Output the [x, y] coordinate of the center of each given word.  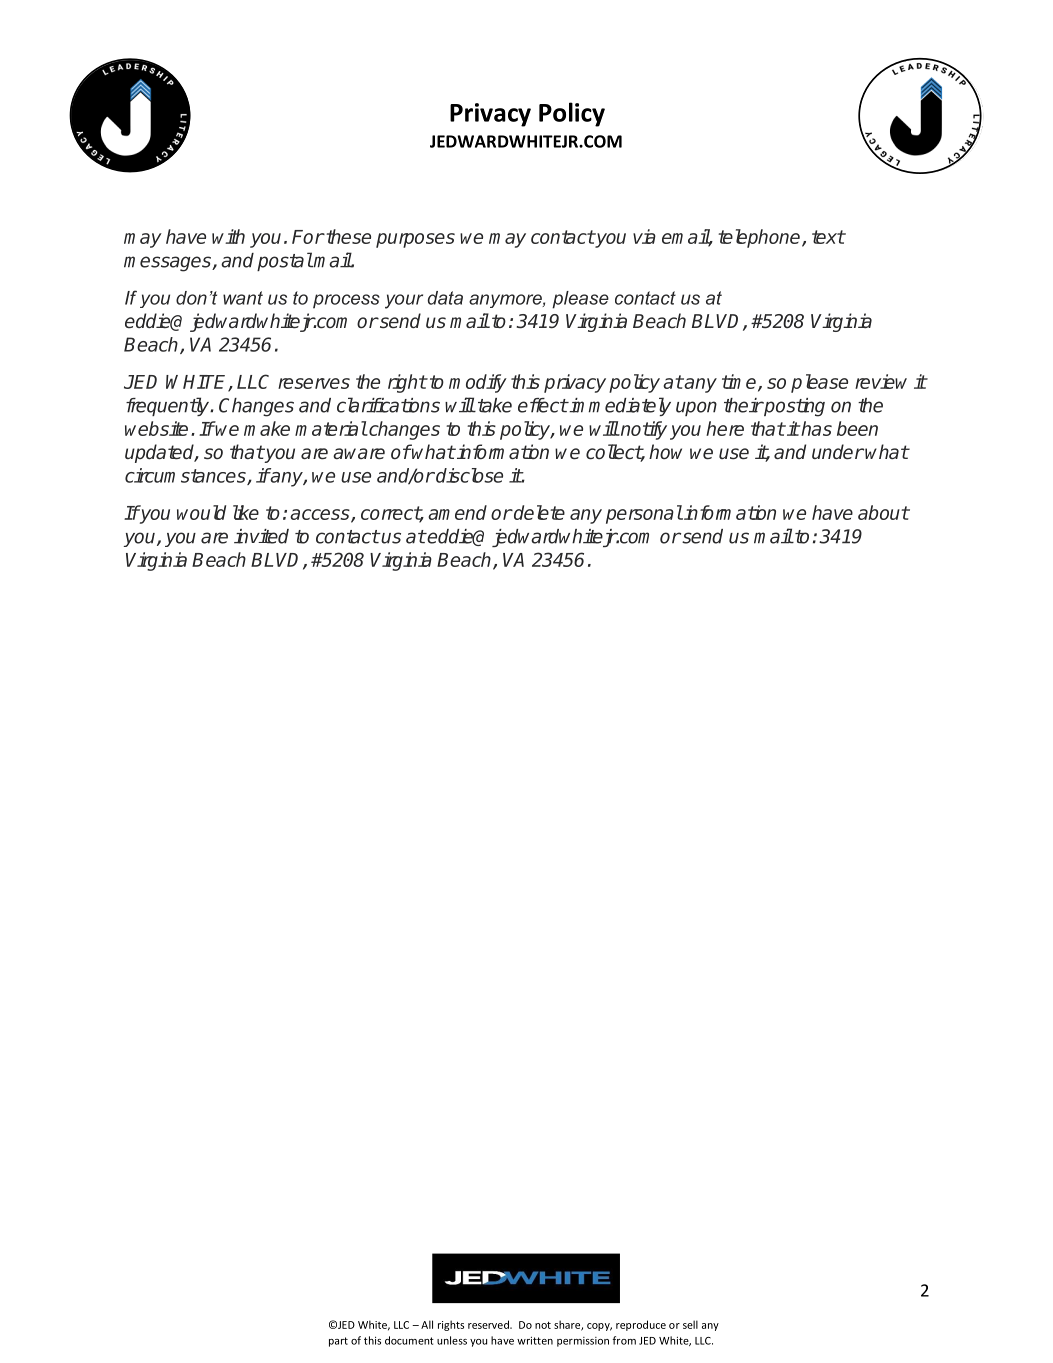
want [243, 298]
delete [538, 512]
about [883, 512]
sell [690, 1324]
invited [261, 536]
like [246, 512]
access [321, 515]
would [201, 512]
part [338, 1342]
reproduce [641, 1325]
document [409, 1340]
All [427, 1324]
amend [457, 512]
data [445, 298]
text [828, 237]
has [815, 428]
